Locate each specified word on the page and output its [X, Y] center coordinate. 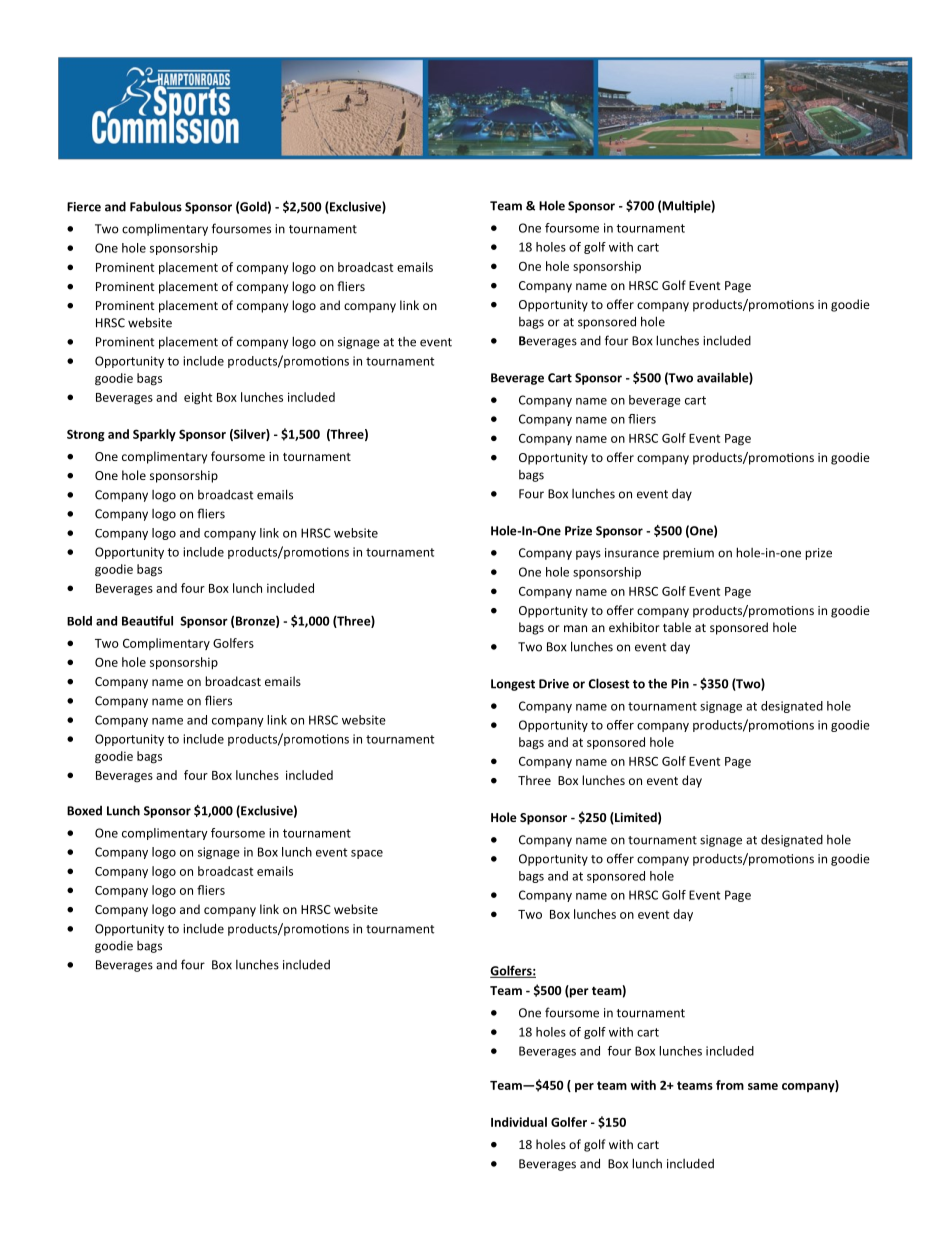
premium [688, 554]
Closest [609, 683]
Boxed [84, 811]
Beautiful [147, 621]
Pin [680, 684]
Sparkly [154, 435]
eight [198, 398]
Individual [519, 1122]
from [730, 1085]
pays [588, 555]
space [367, 854]
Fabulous [156, 206]
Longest [513, 685]
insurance [632, 553]
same [763, 1086]
